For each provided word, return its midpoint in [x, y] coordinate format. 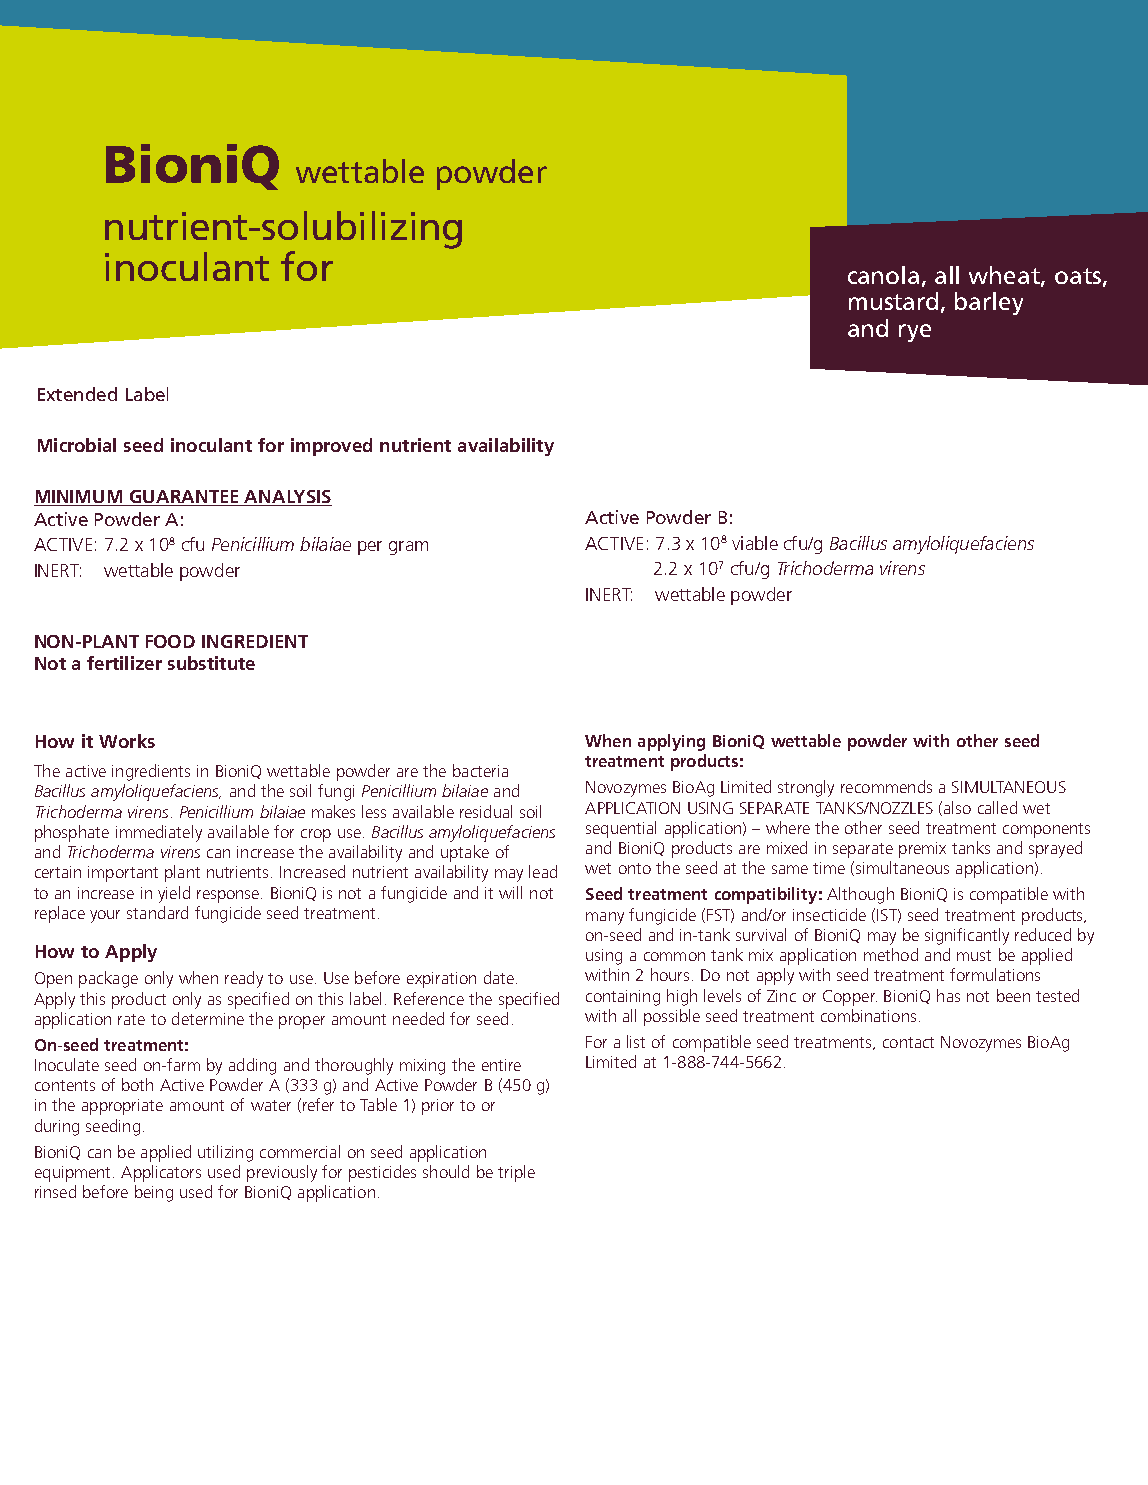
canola [883, 275]
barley [989, 303]
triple [516, 1173]
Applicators [161, 1173]
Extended [77, 394]
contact [908, 1042]
